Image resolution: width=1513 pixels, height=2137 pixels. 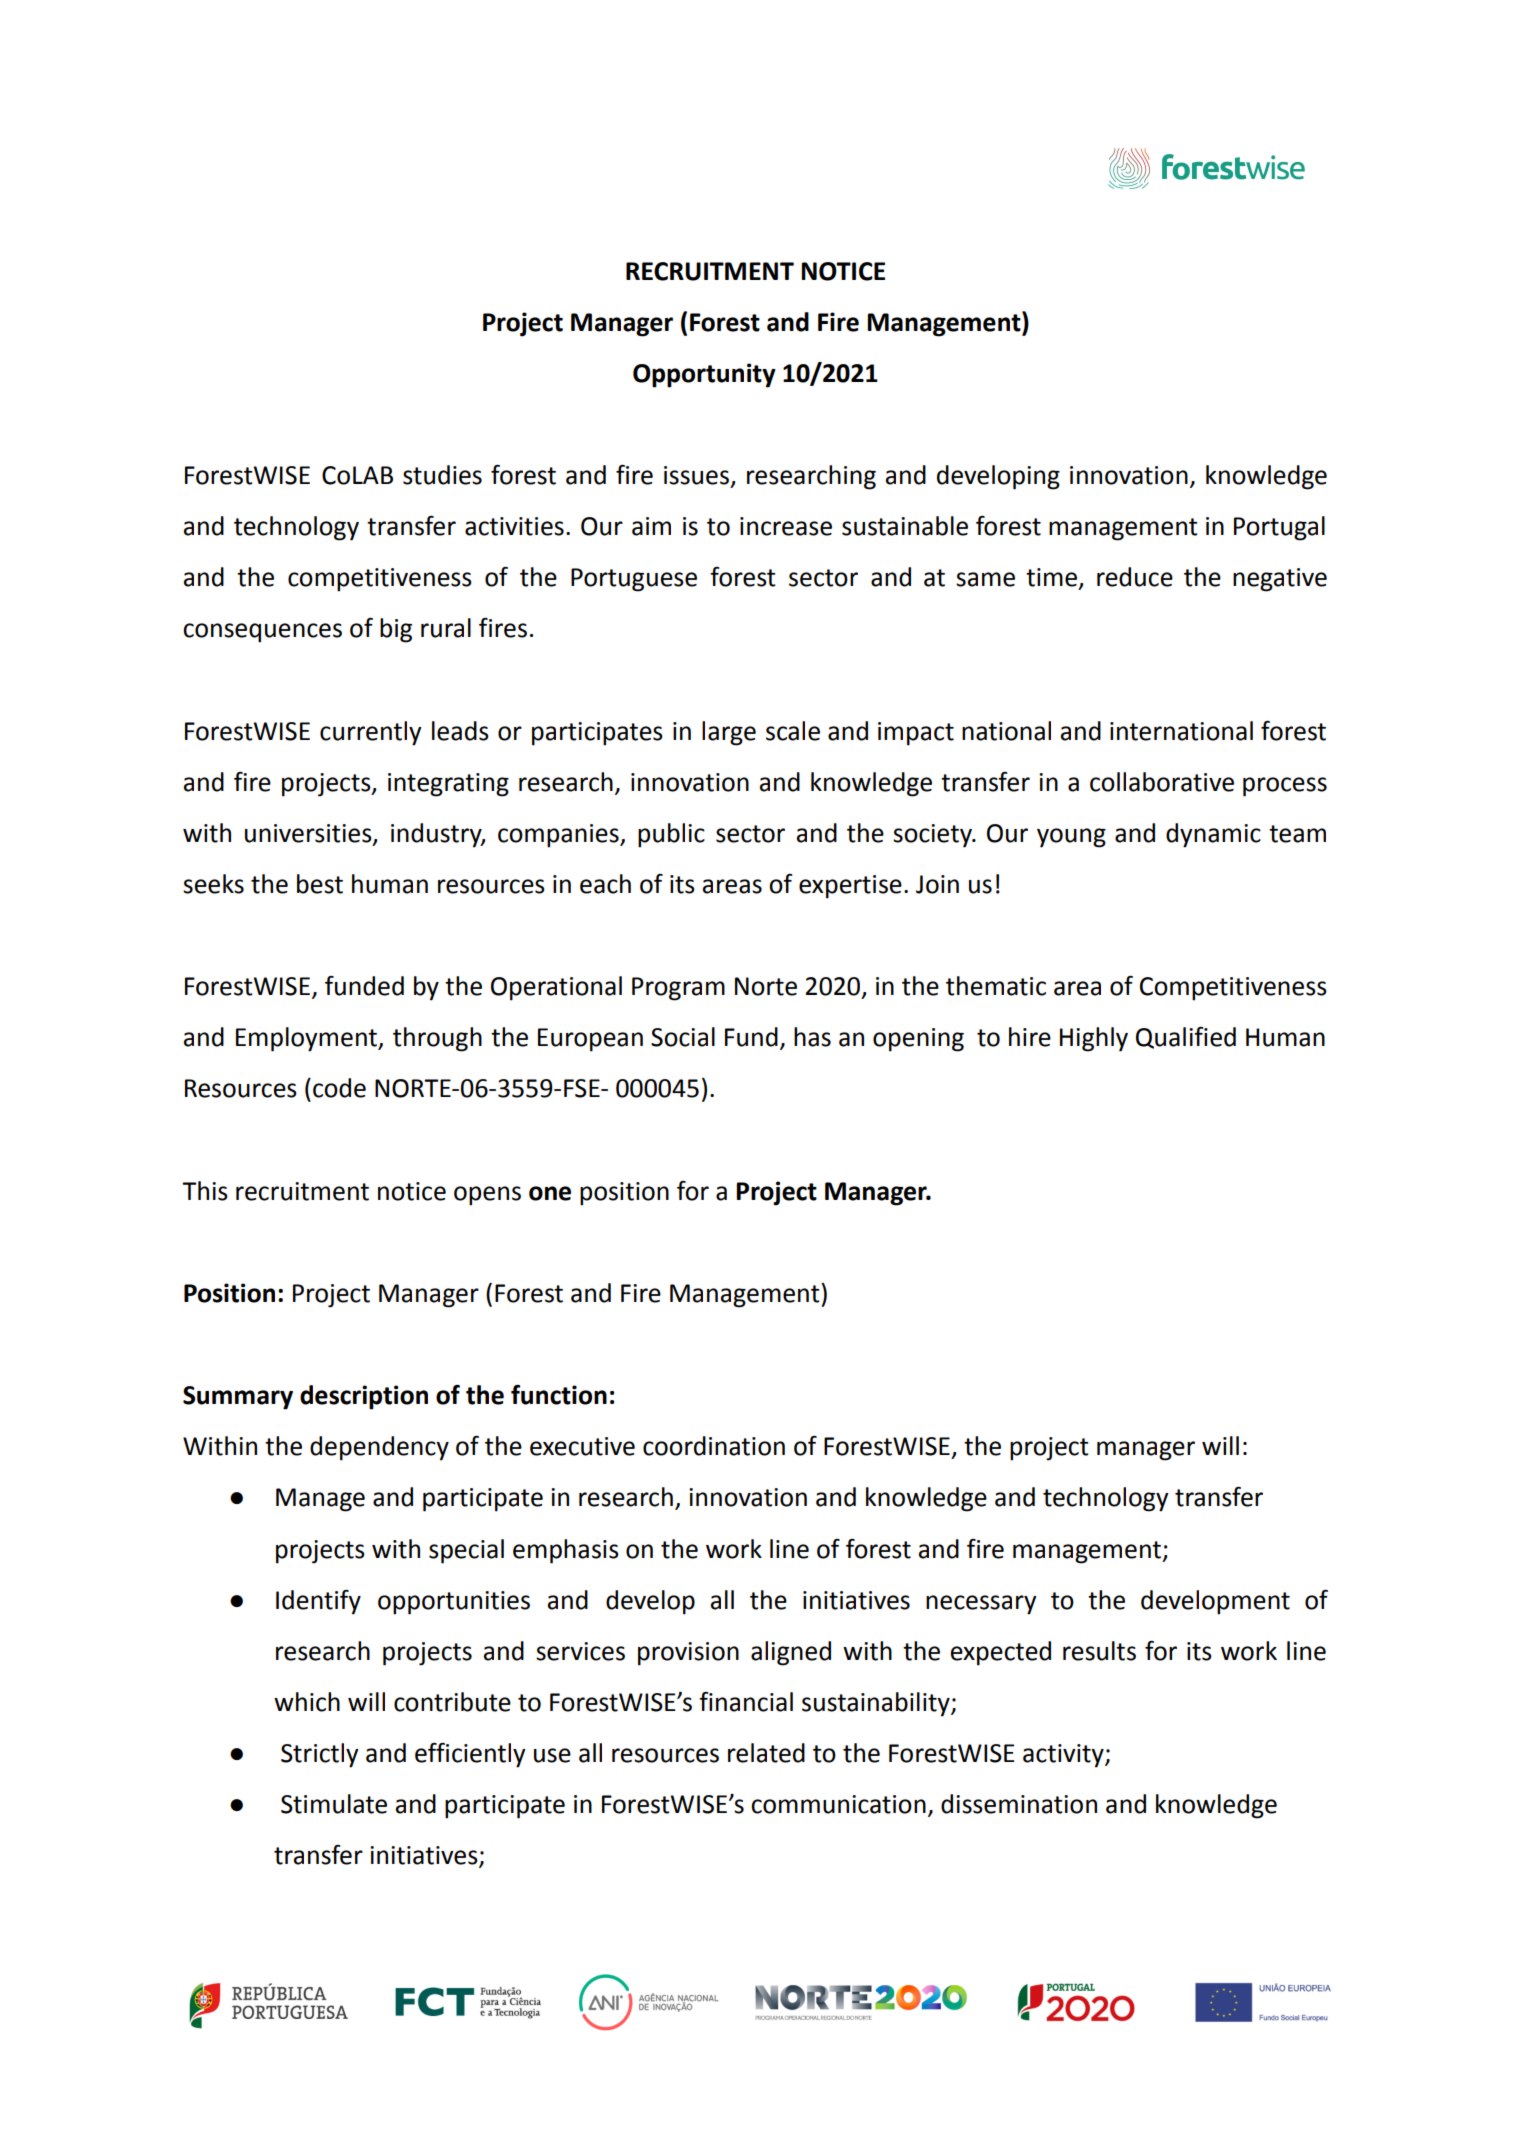 What do you see at coordinates (1186, 1038) in the page?
I see `Qualified` at bounding box center [1186, 1038].
